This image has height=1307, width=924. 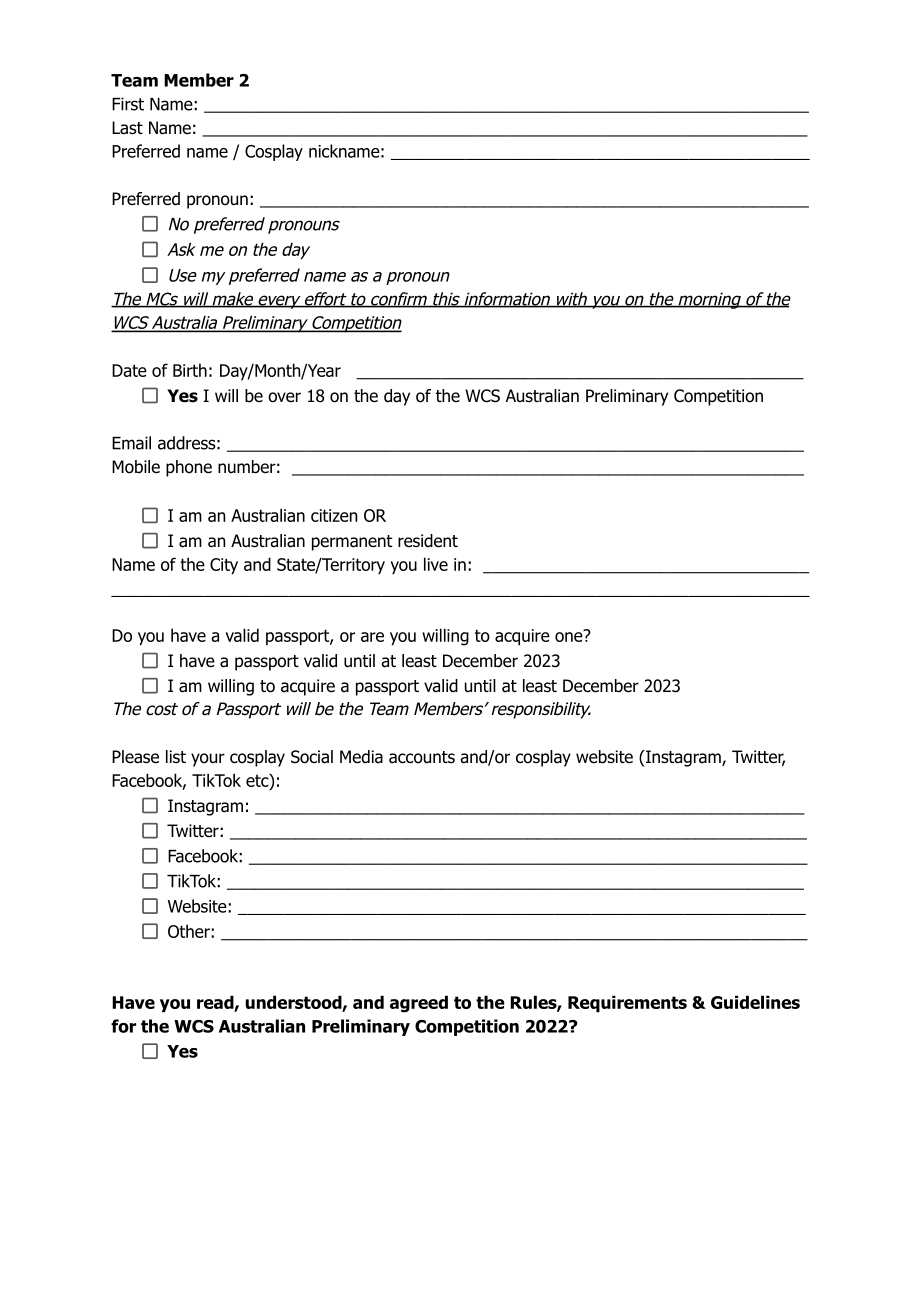 I want to click on Birth, so click(x=190, y=370).
